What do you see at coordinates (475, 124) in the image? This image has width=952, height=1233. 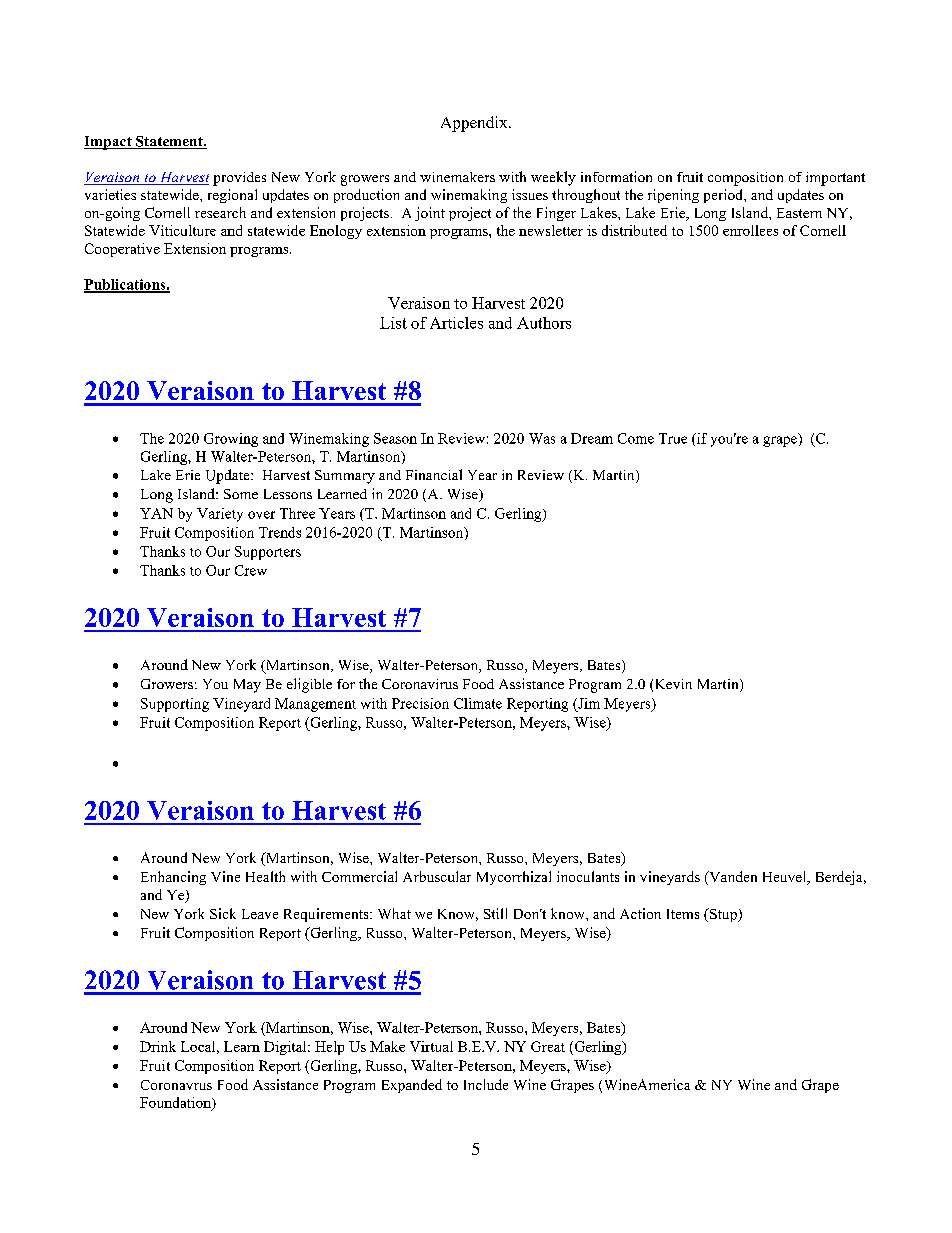 I see `Appendix` at bounding box center [475, 124].
